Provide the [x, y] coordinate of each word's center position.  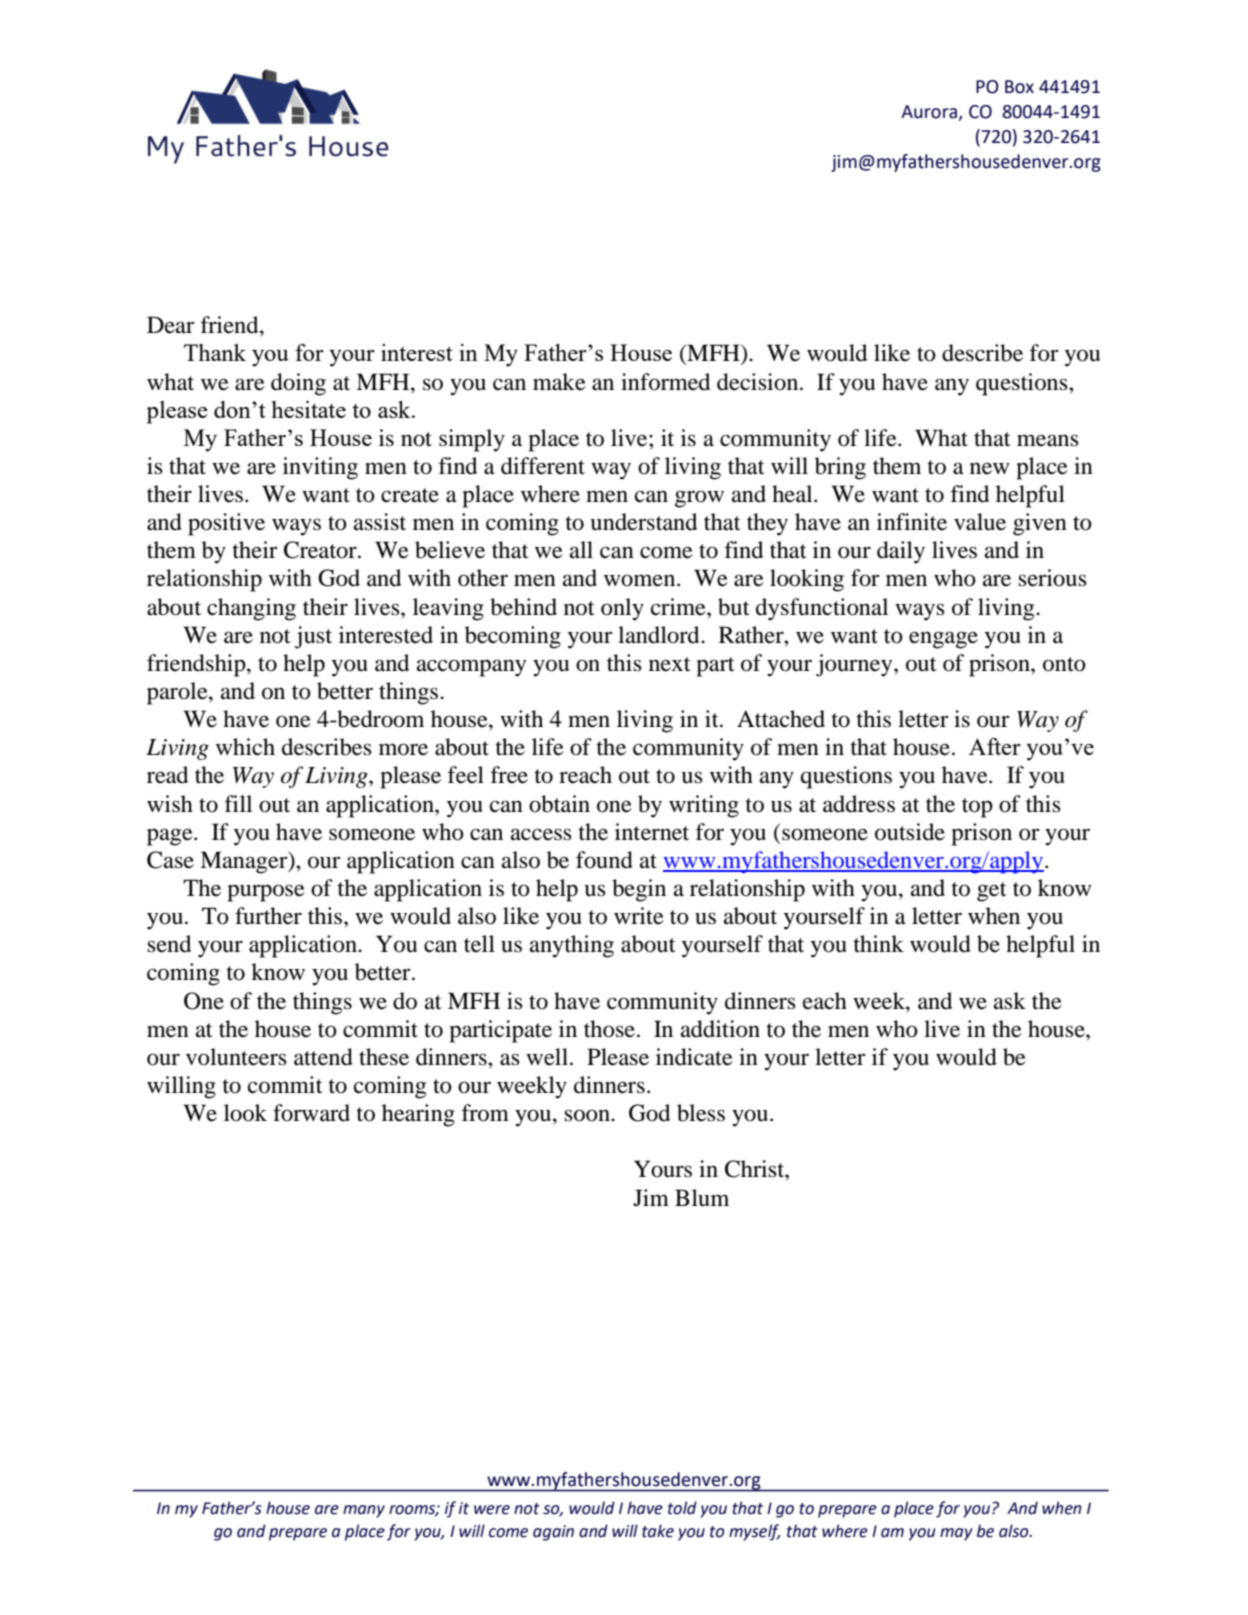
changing [251, 609]
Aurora [930, 112]
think [878, 944]
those [609, 1029]
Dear [171, 325]
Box [1019, 87]
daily [901, 552]
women [641, 580]
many [364, 1511]
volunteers [236, 1057]
